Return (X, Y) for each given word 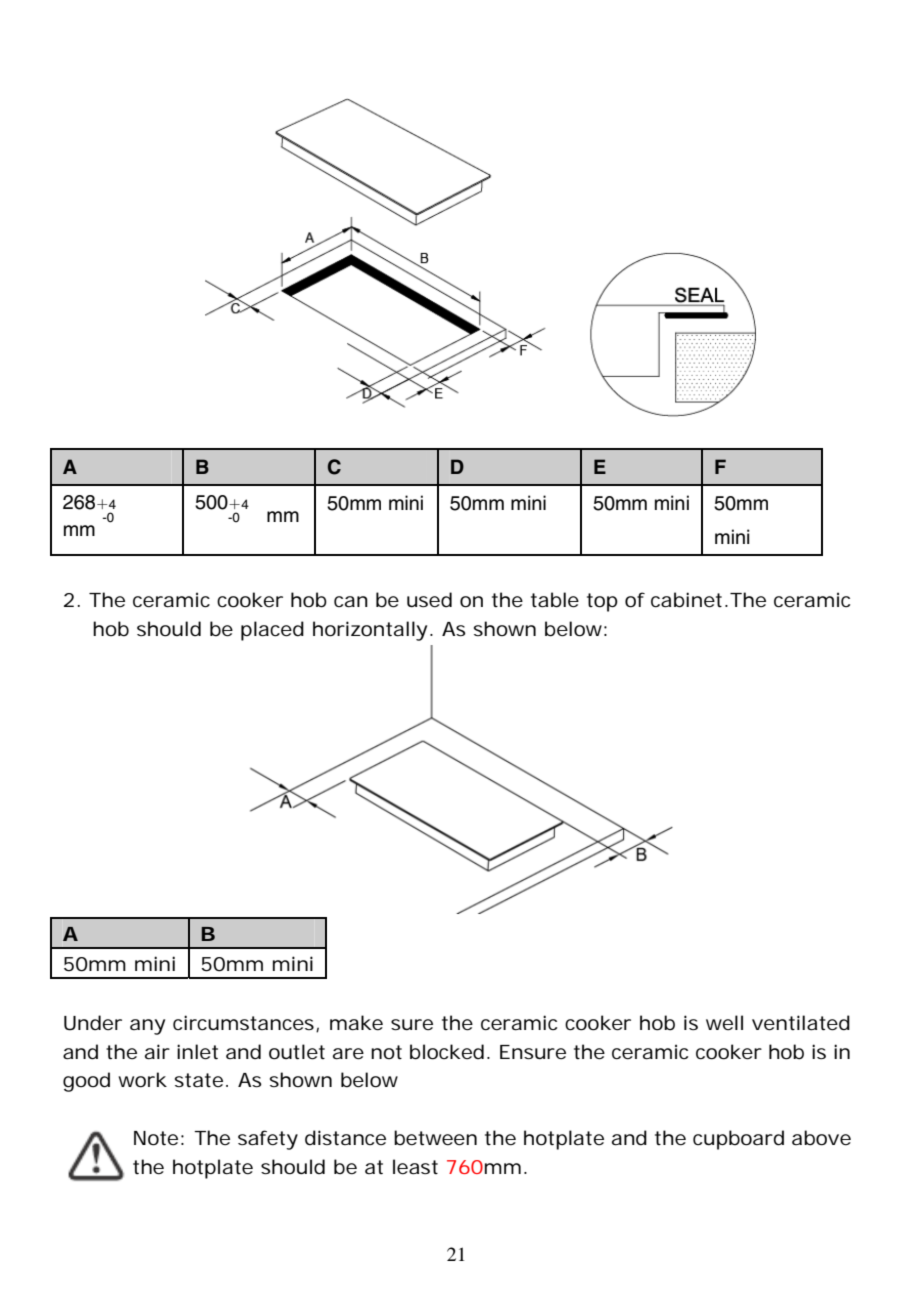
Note (156, 1138)
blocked (447, 1052)
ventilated (801, 1023)
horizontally (370, 631)
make (356, 1023)
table (555, 600)
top (602, 602)
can (351, 602)
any (147, 1027)
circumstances (245, 1023)
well (724, 1023)
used (429, 600)
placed (272, 631)
